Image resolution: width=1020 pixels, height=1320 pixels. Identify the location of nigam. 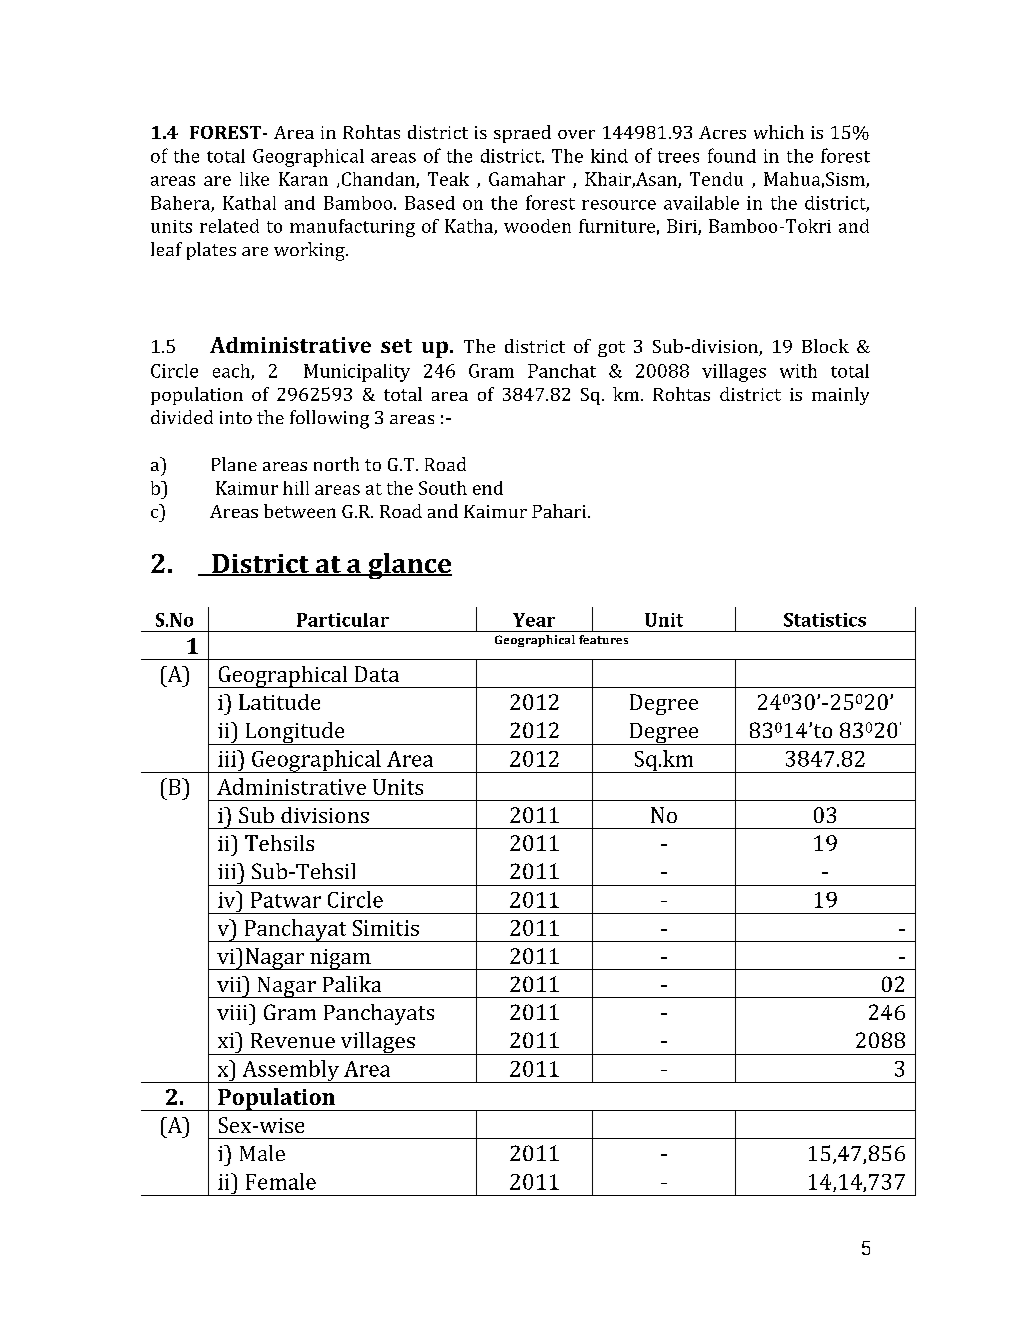
(340, 959).
